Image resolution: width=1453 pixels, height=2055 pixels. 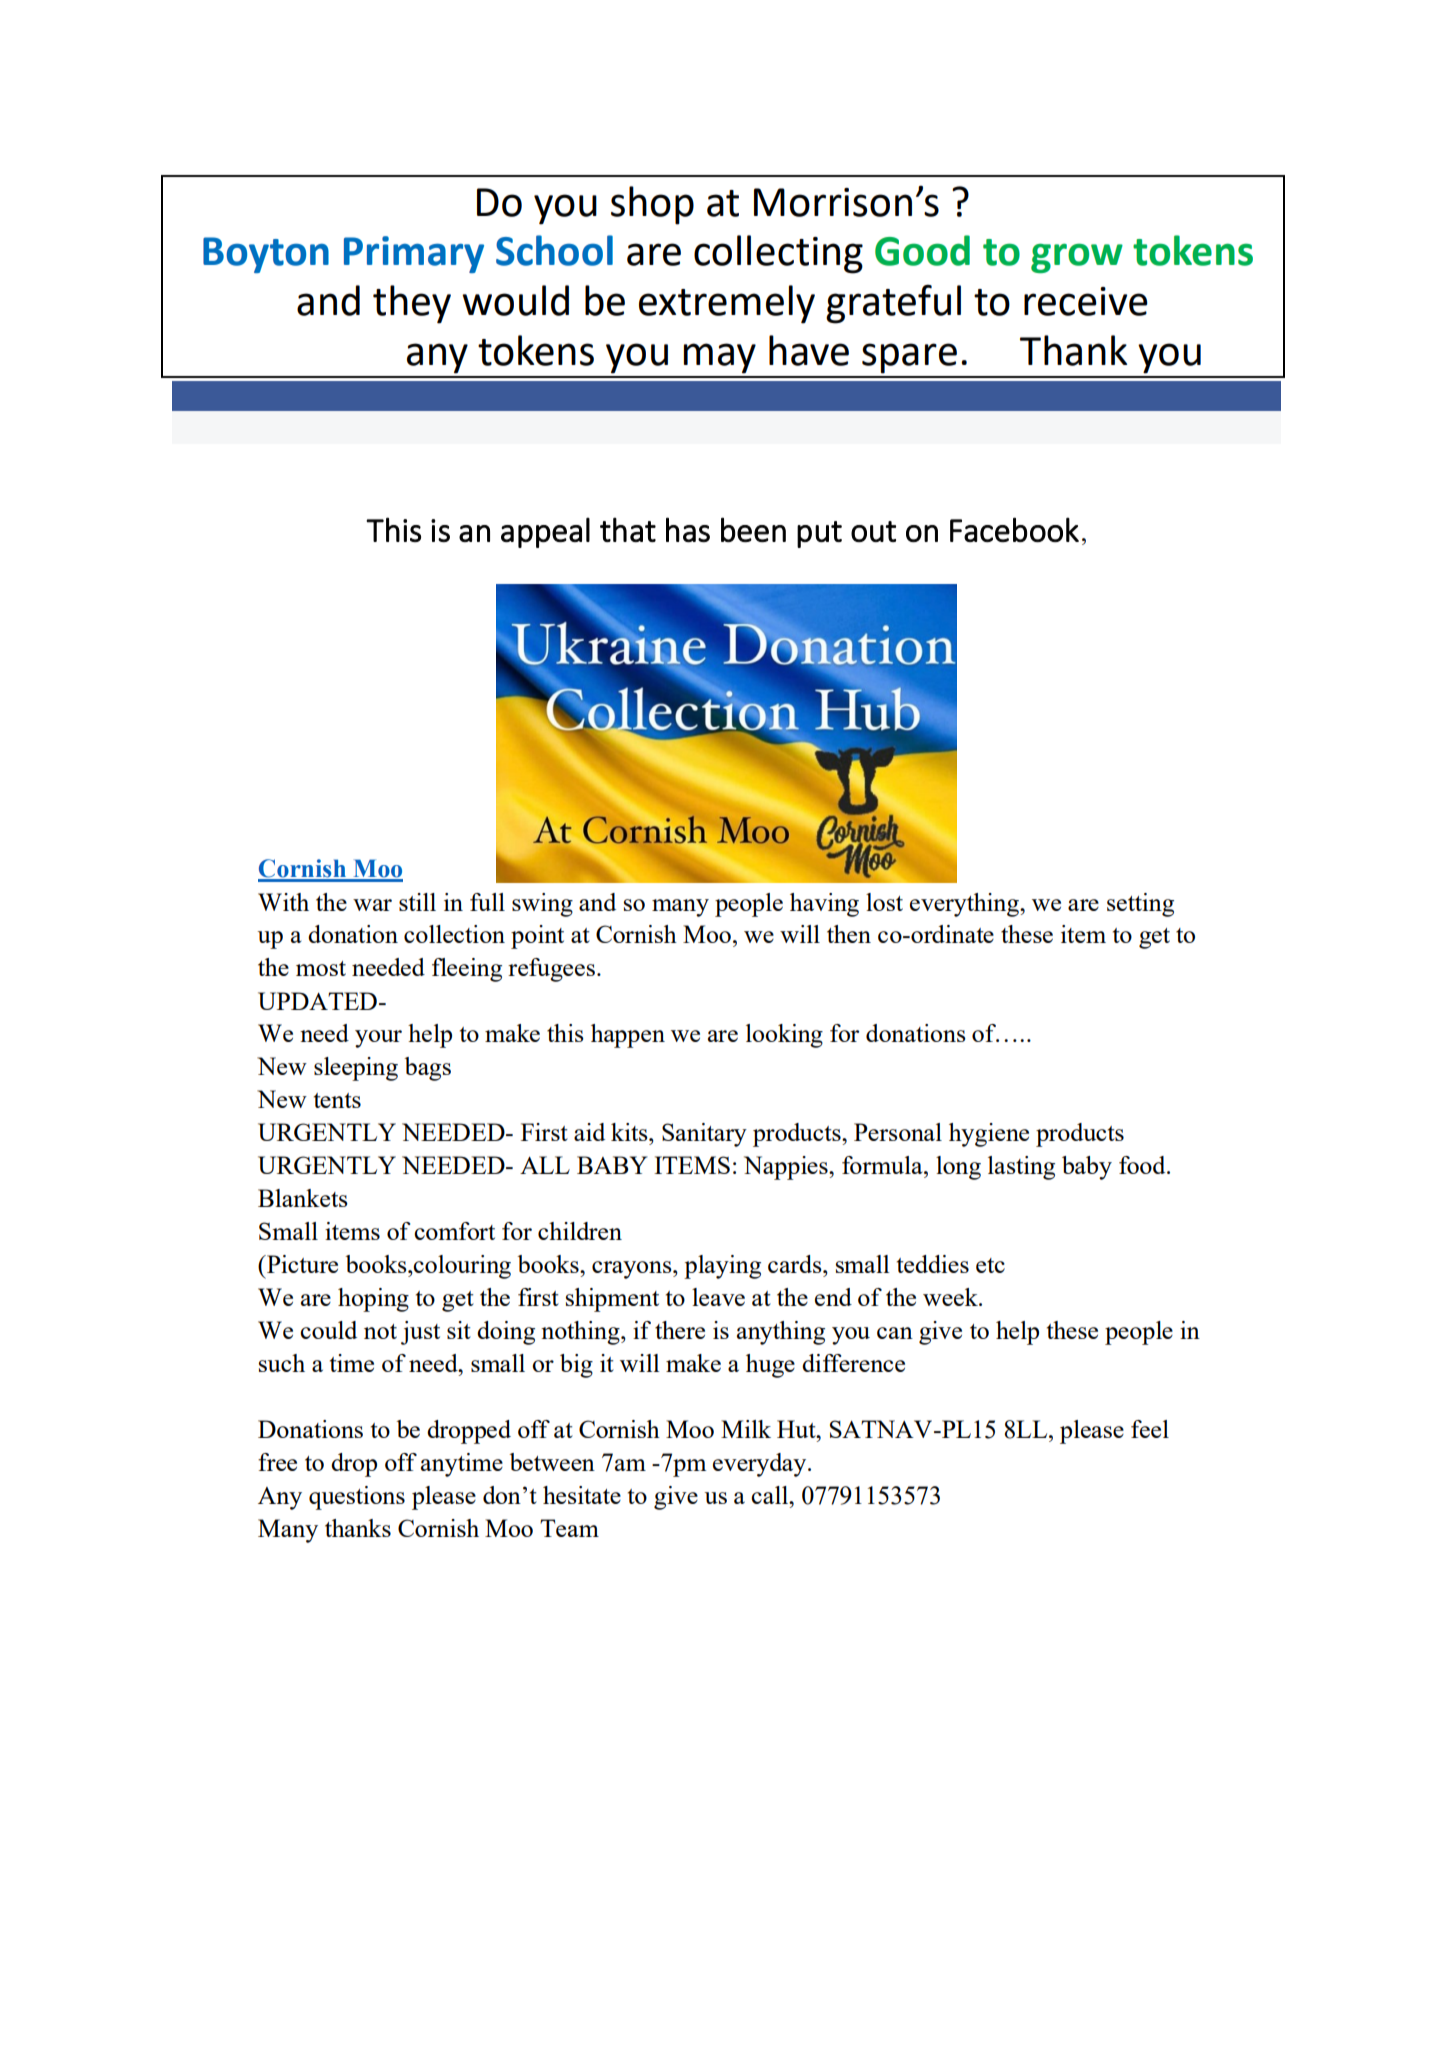 I want to click on Sanitary, so click(x=704, y=1135).
